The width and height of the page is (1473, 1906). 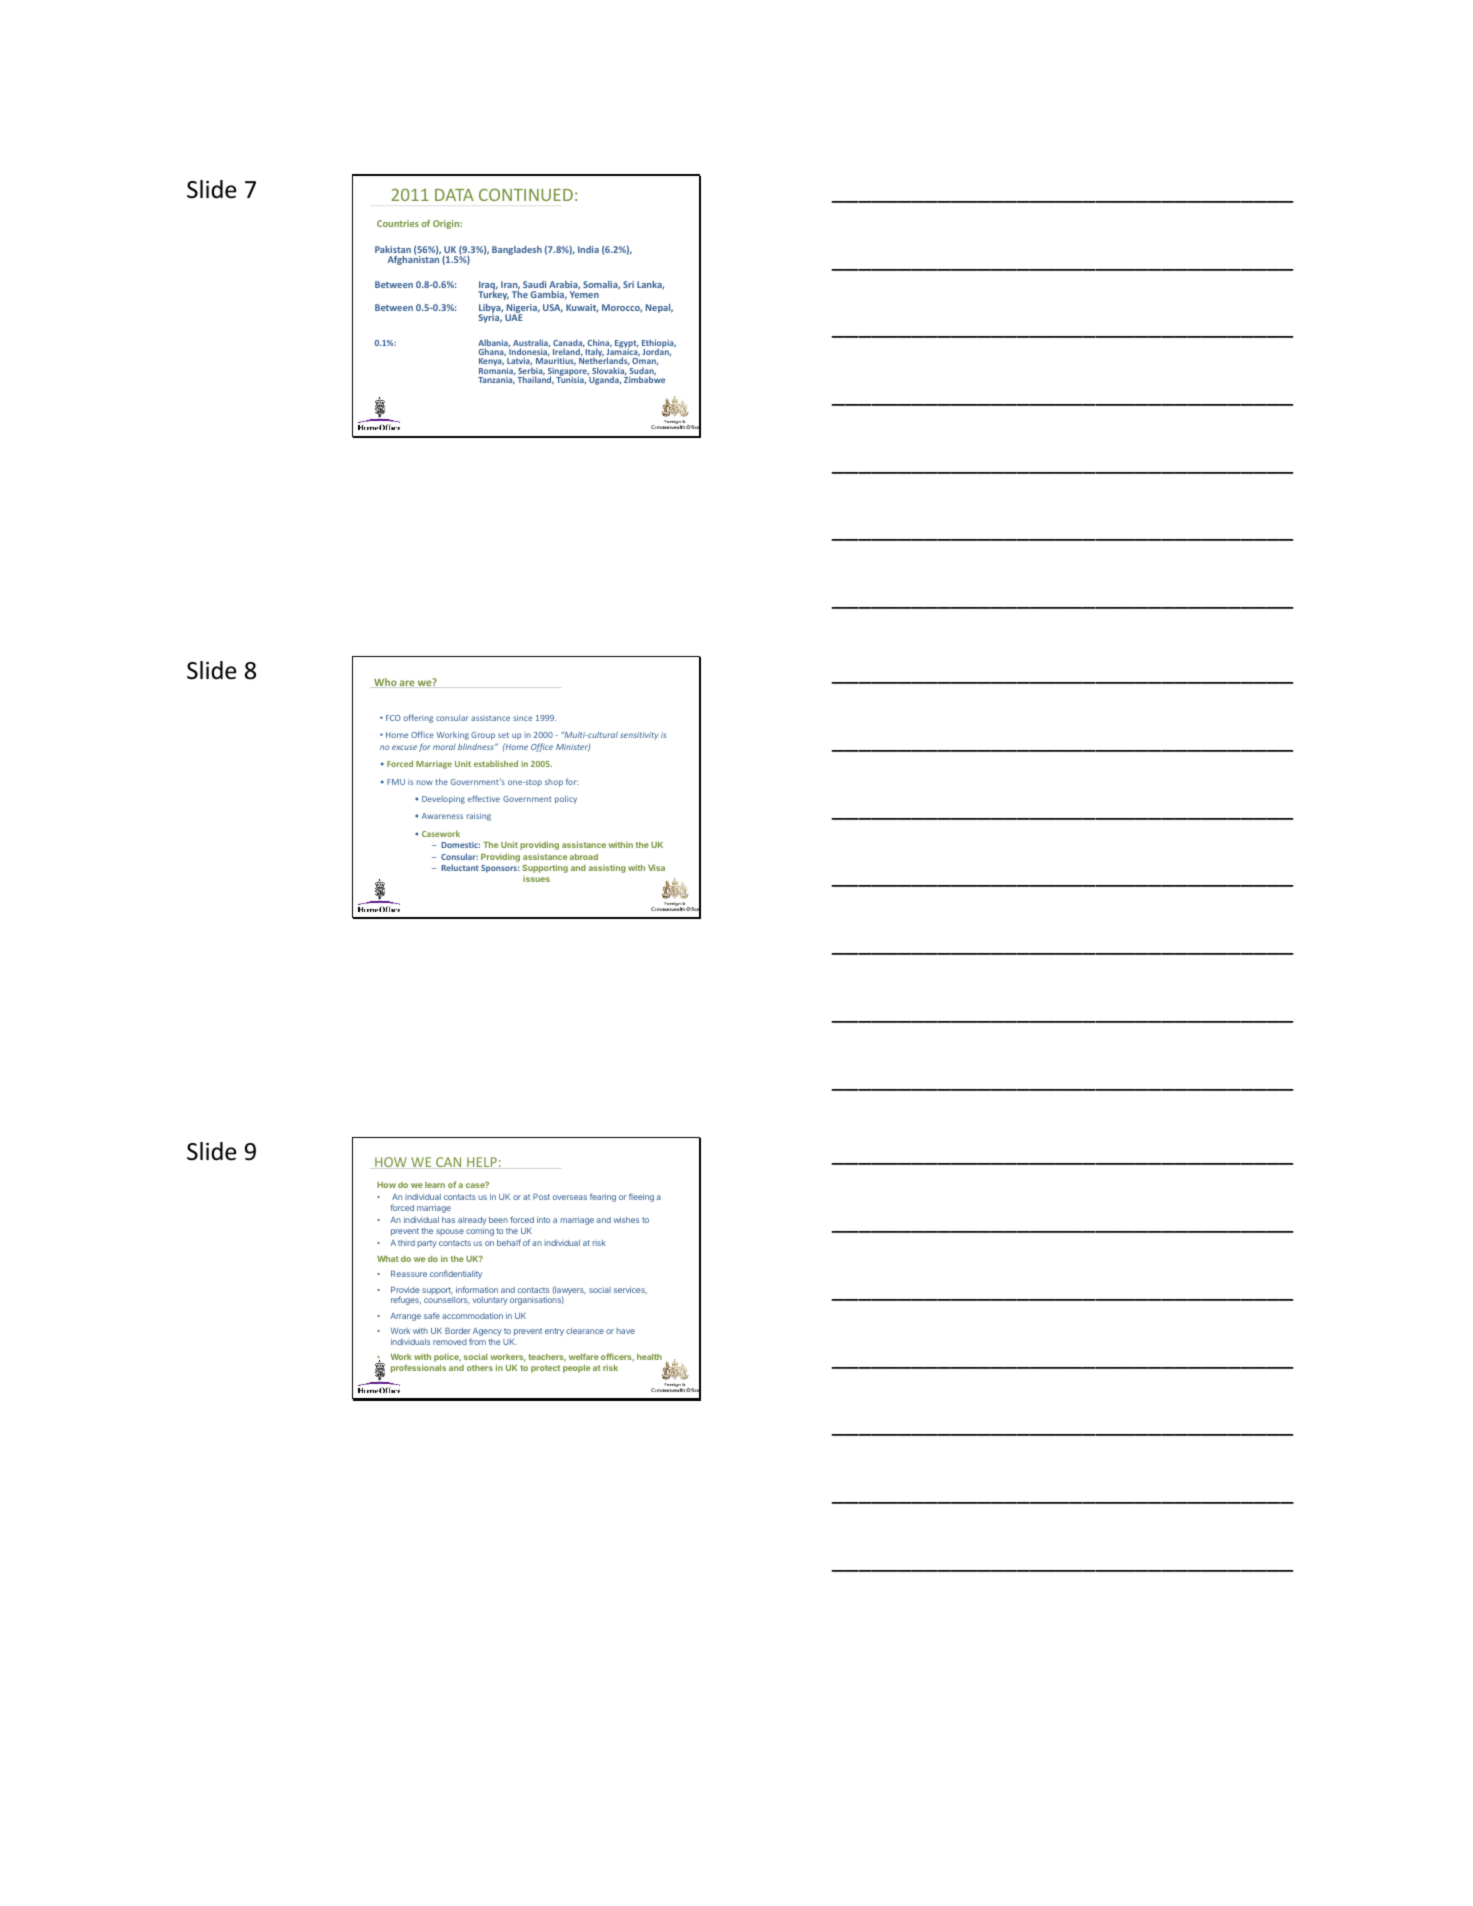 What do you see at coordinates (405, 1317) in the page?
I see `Arrange` at bounding box center [405, 1317].
